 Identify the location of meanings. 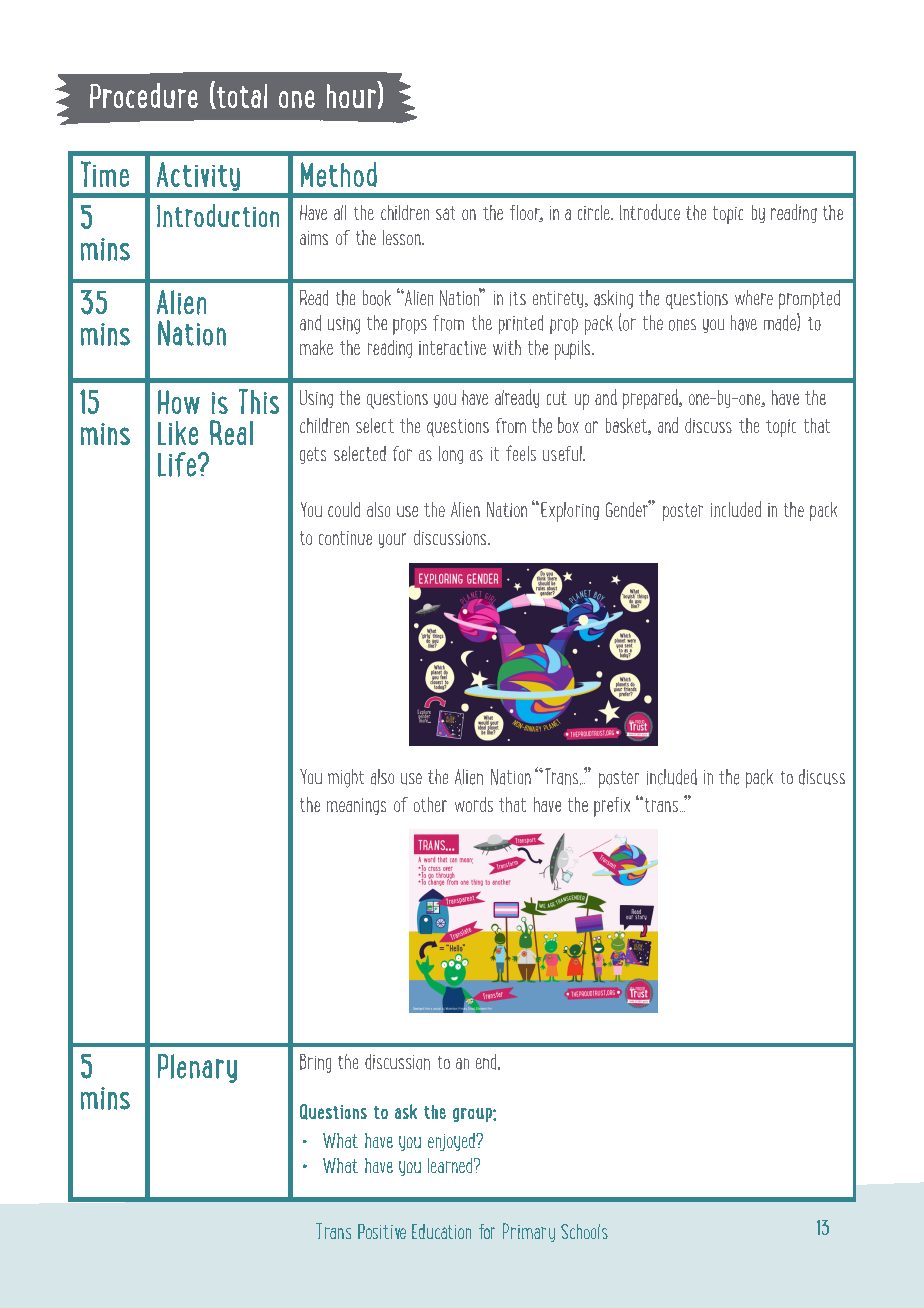
(356, 806).
